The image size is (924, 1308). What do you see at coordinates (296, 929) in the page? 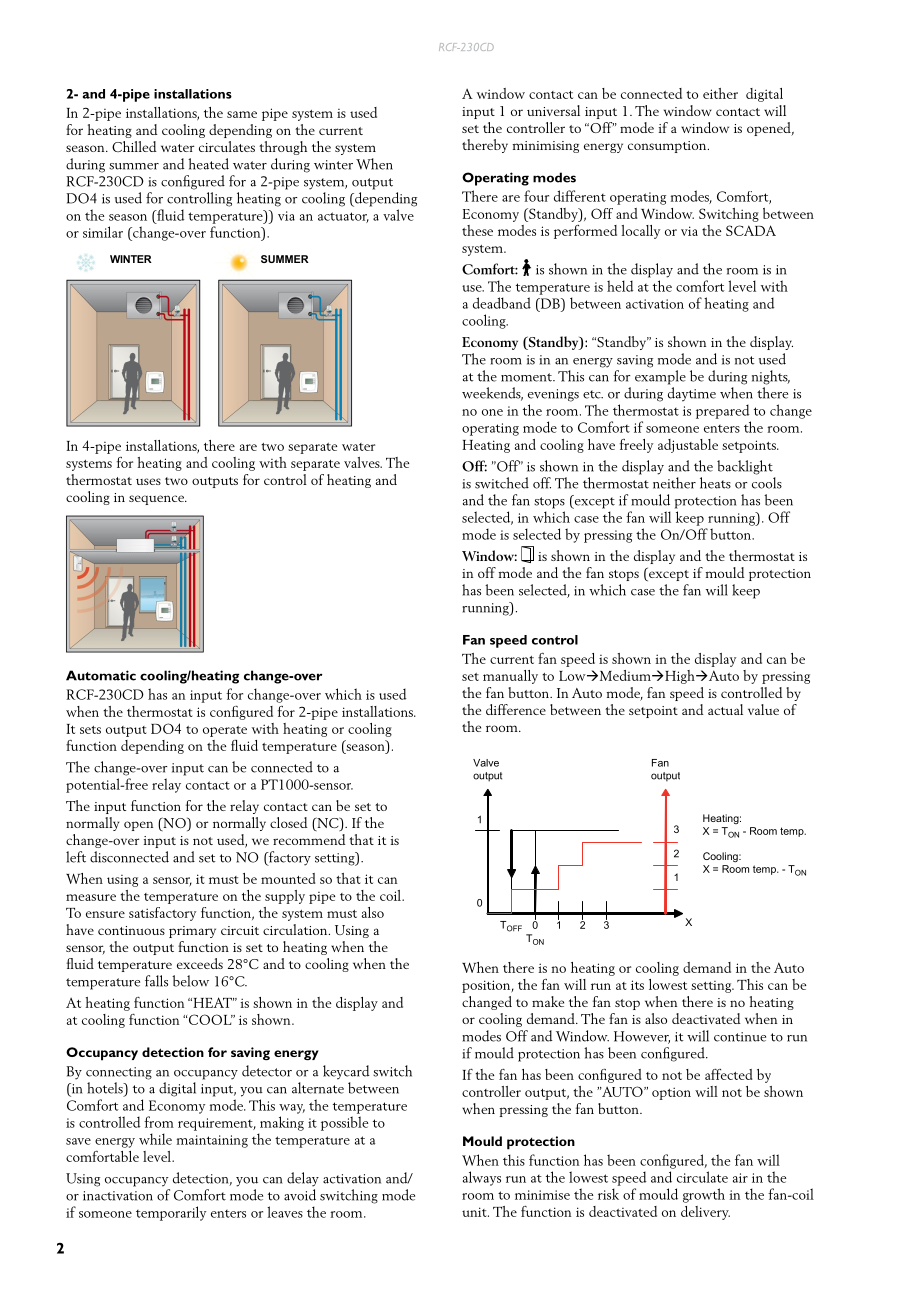
I see `circulation` at bounding box center [296, 929].
